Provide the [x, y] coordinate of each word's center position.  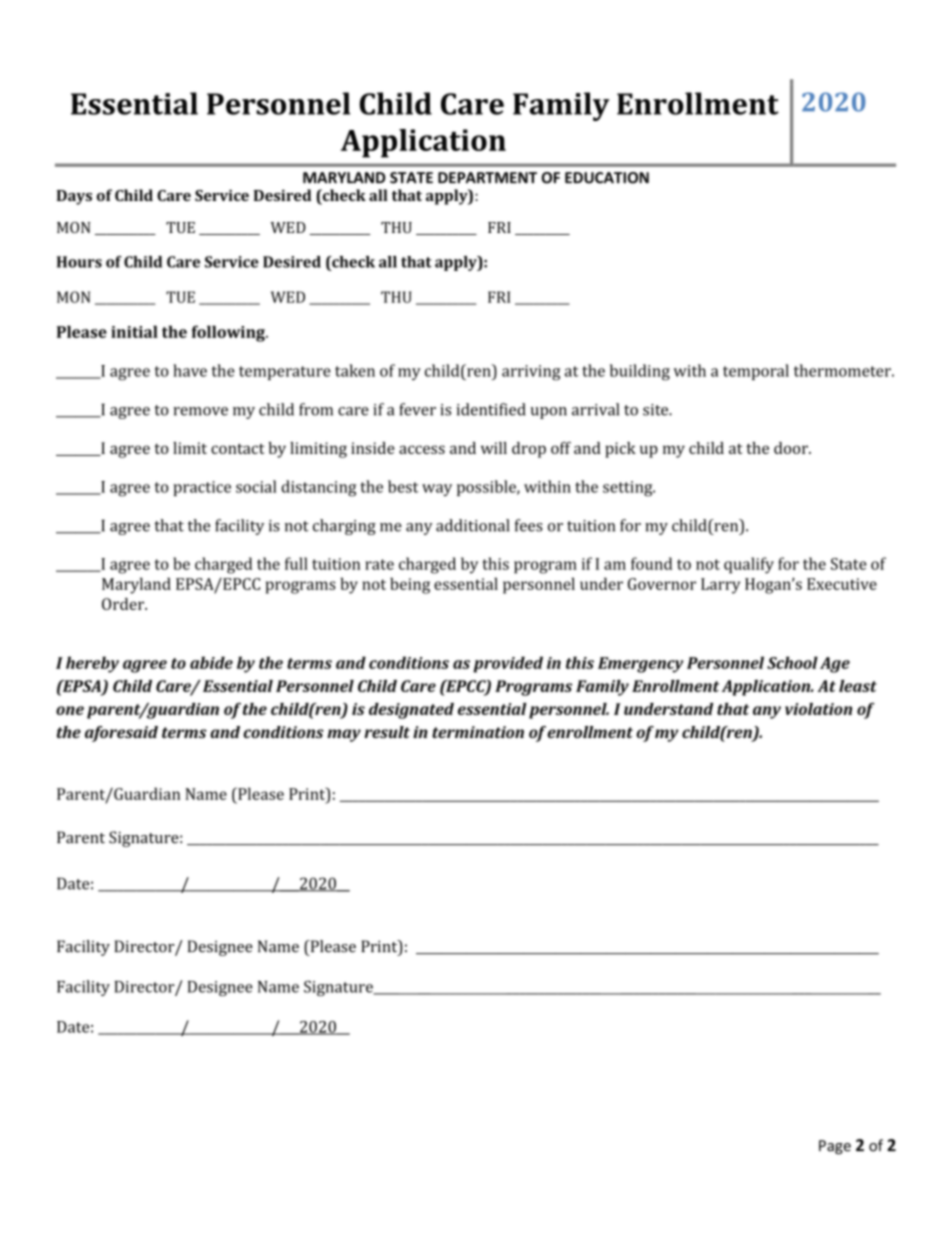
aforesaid [121, 734]
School [792, 662]
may [344, 735]
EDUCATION [607, 178]
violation [818, 709]
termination [478, 732]
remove [200, 411]
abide [211, 662]
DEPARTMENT [487, 177]
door [792, 448]
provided [508, 664]
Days [74, 197]
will [494, 448]
